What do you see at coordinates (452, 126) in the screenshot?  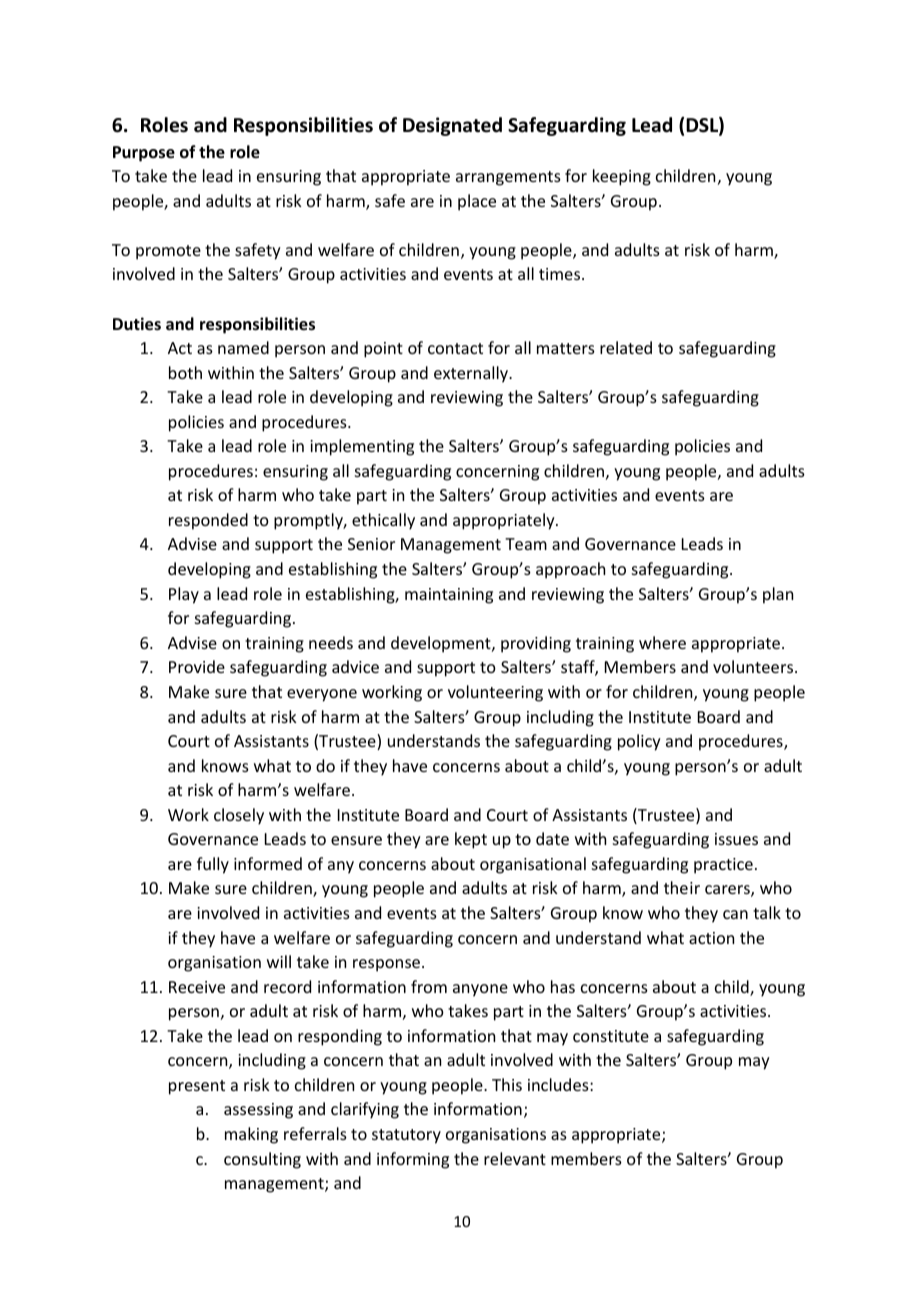 I see `Designated` at bounding box center [452, 126].
